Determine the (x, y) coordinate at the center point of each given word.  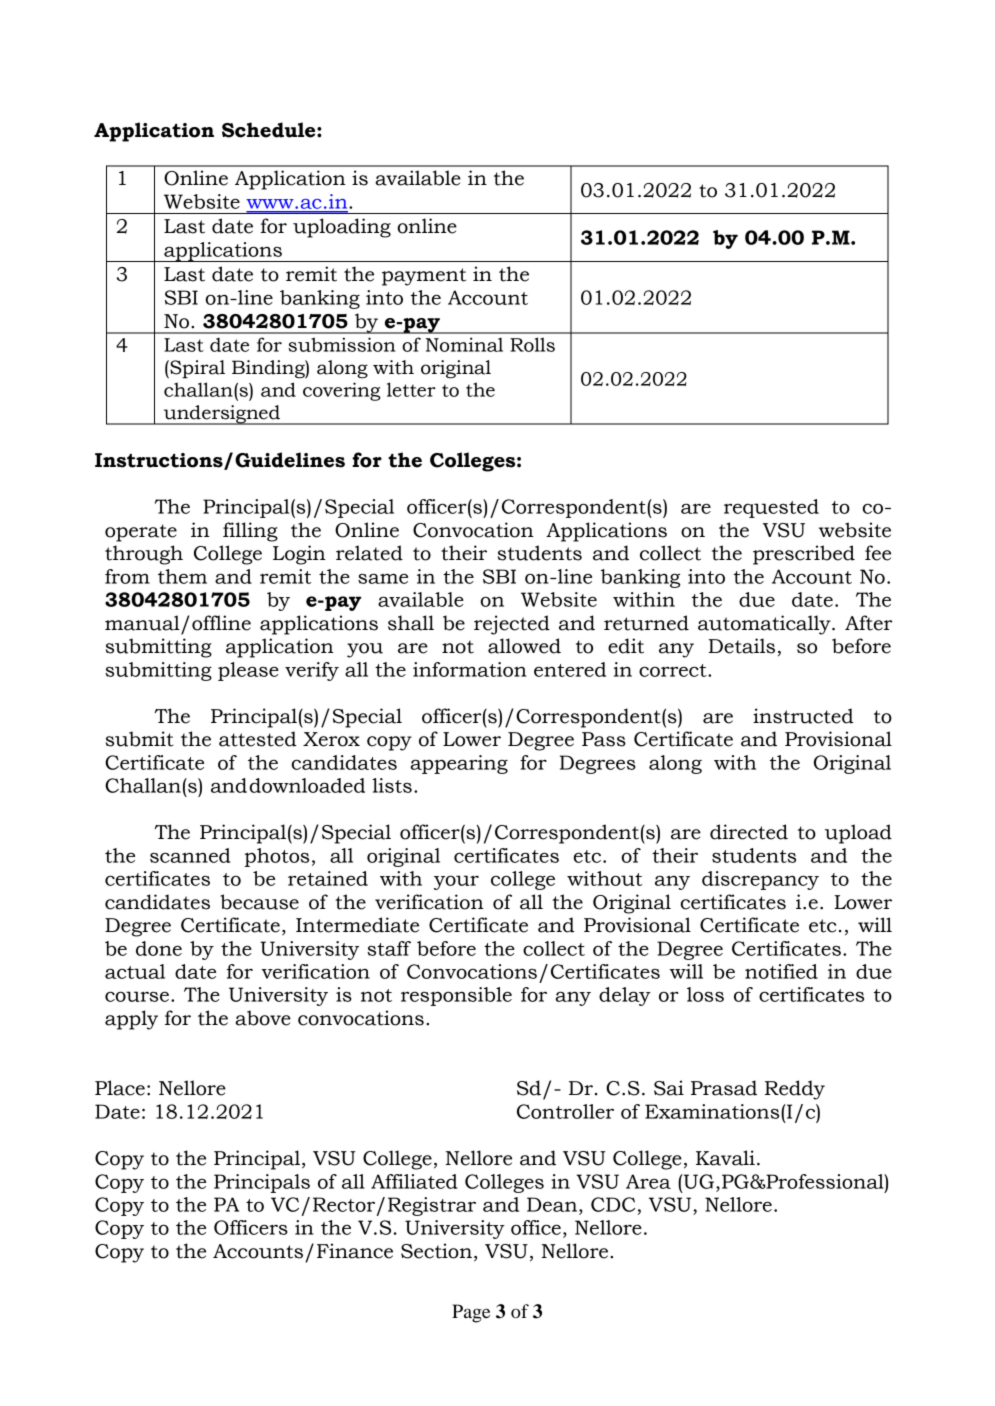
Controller (565, 1111)
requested (771, 508)
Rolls (532, 344)
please (248, 671)
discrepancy (760, 880)
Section (436, 1251)
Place (120, 1088)
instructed (803, 716)
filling (250, 532)
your (456, 882)
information (470, 669)
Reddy (795, 1090)
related (369, 553)
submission (342, 344)
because (259, 902)
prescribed (804, 555)
